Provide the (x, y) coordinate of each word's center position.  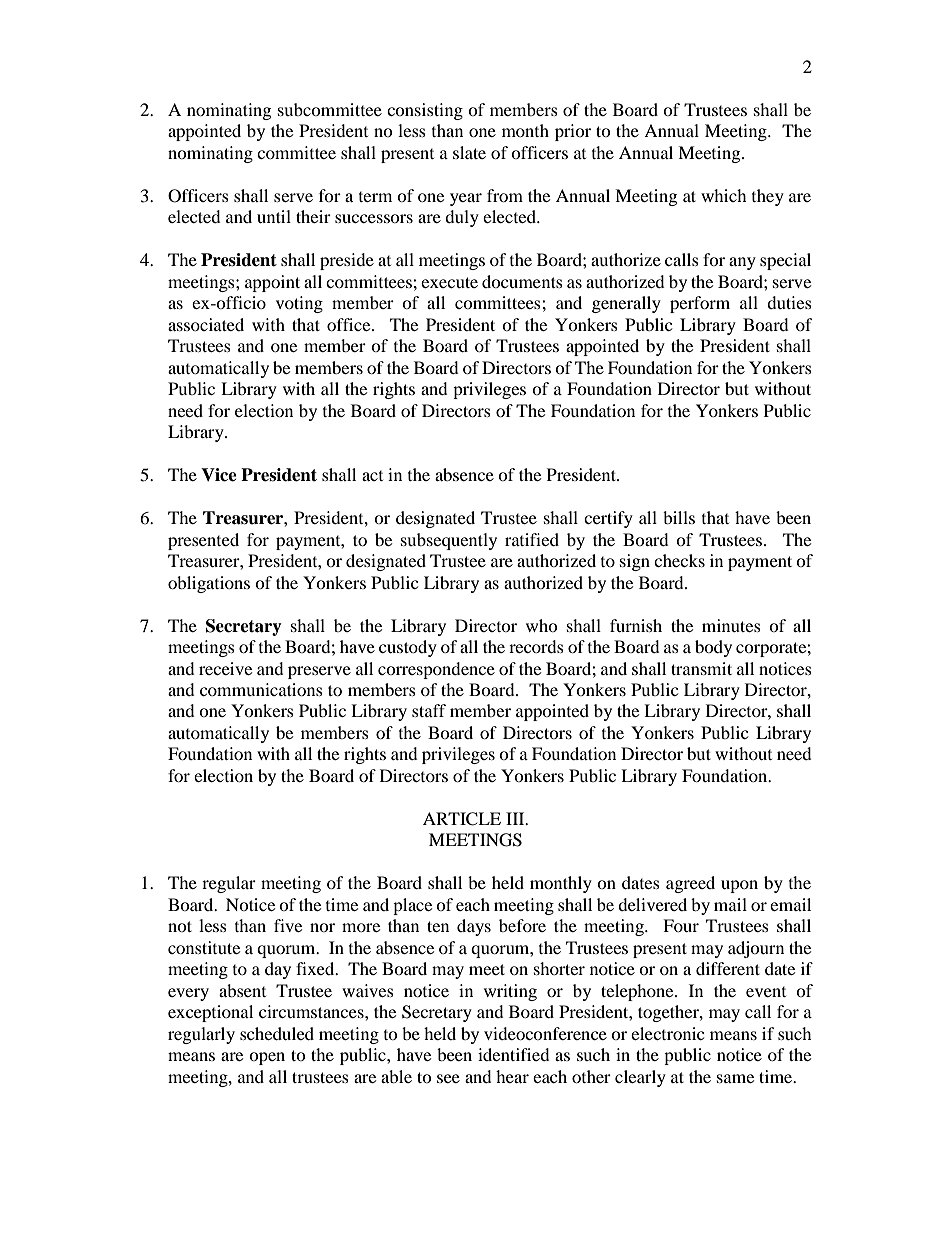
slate (469, 152)
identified (514, 1054)
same (735, 1078)
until (274, 216)
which (724, 195)
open (267, 1058)
